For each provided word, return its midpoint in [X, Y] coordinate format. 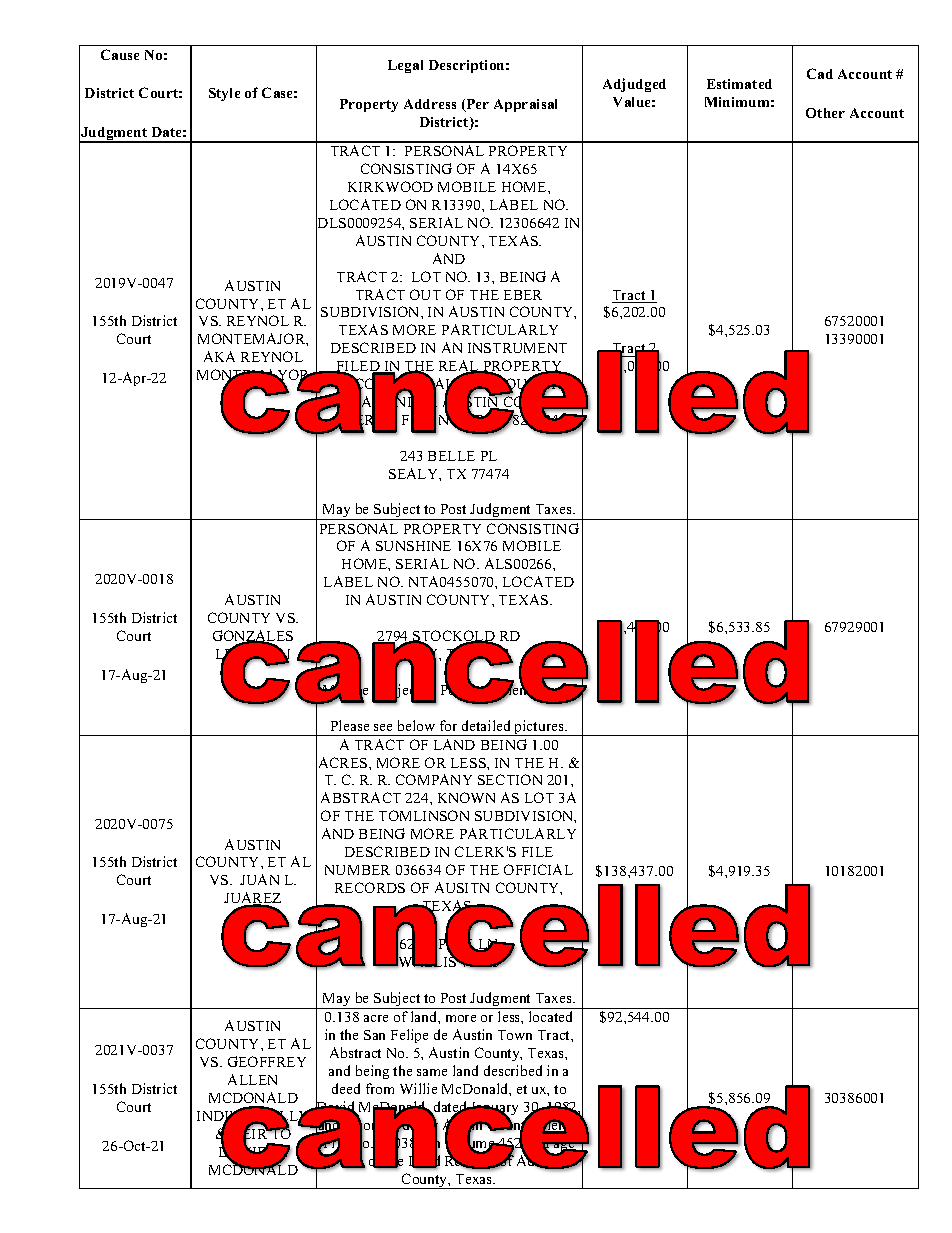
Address [430, 104]
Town [515, 1035]
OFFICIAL [538, 869]
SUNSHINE [413, 546]
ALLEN [252, 1079]
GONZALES [253, 637]
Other [825, 113]
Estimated [739, 84]
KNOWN [466, 797]
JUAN [259, 879]
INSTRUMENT [517, 348]
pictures [539, 728]
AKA [219, 356]
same [432, 1072]
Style [224, 94]
